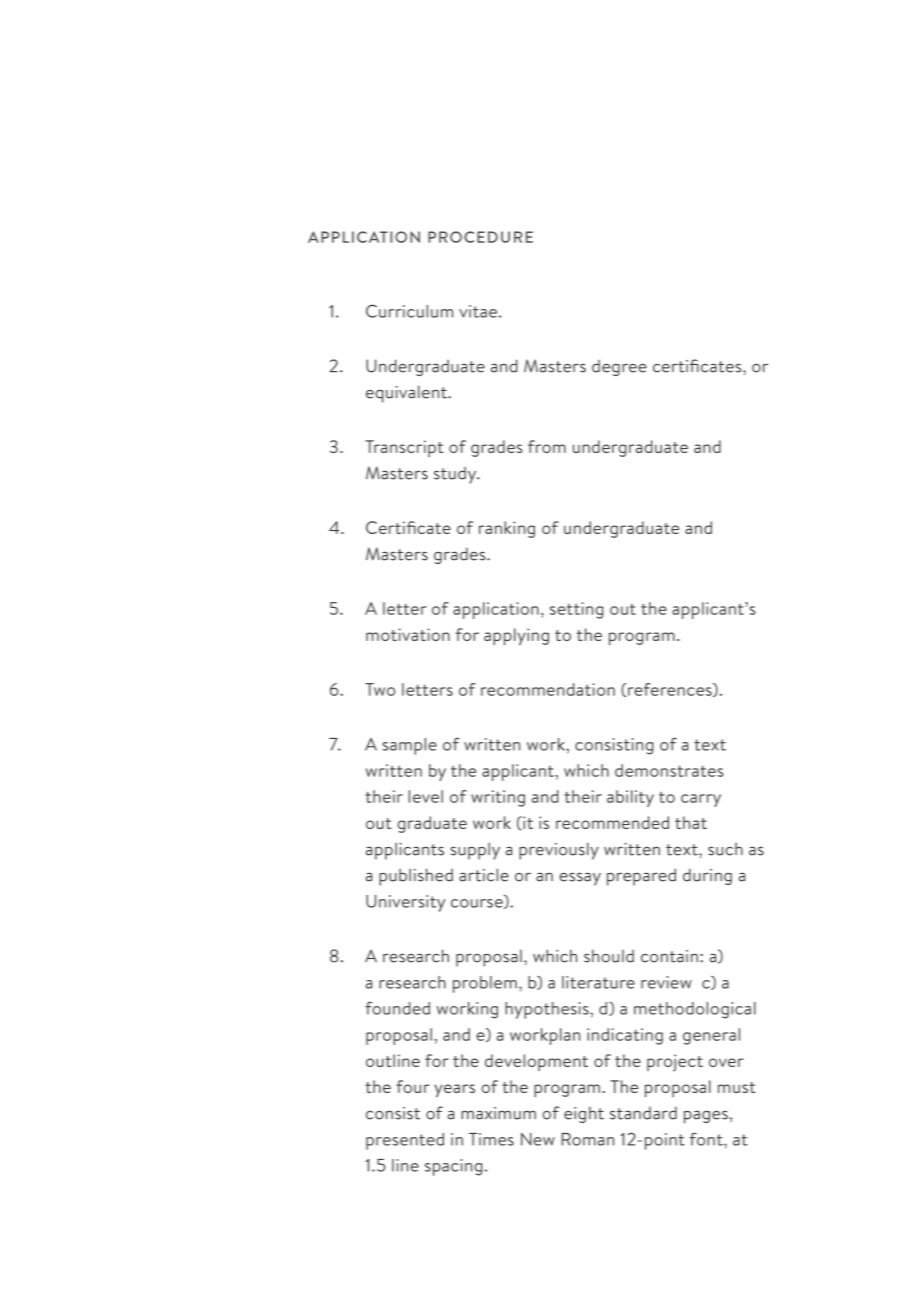  Describe the element at coordinates (619, 368) in the screenshot. I see `degree` at that location.
